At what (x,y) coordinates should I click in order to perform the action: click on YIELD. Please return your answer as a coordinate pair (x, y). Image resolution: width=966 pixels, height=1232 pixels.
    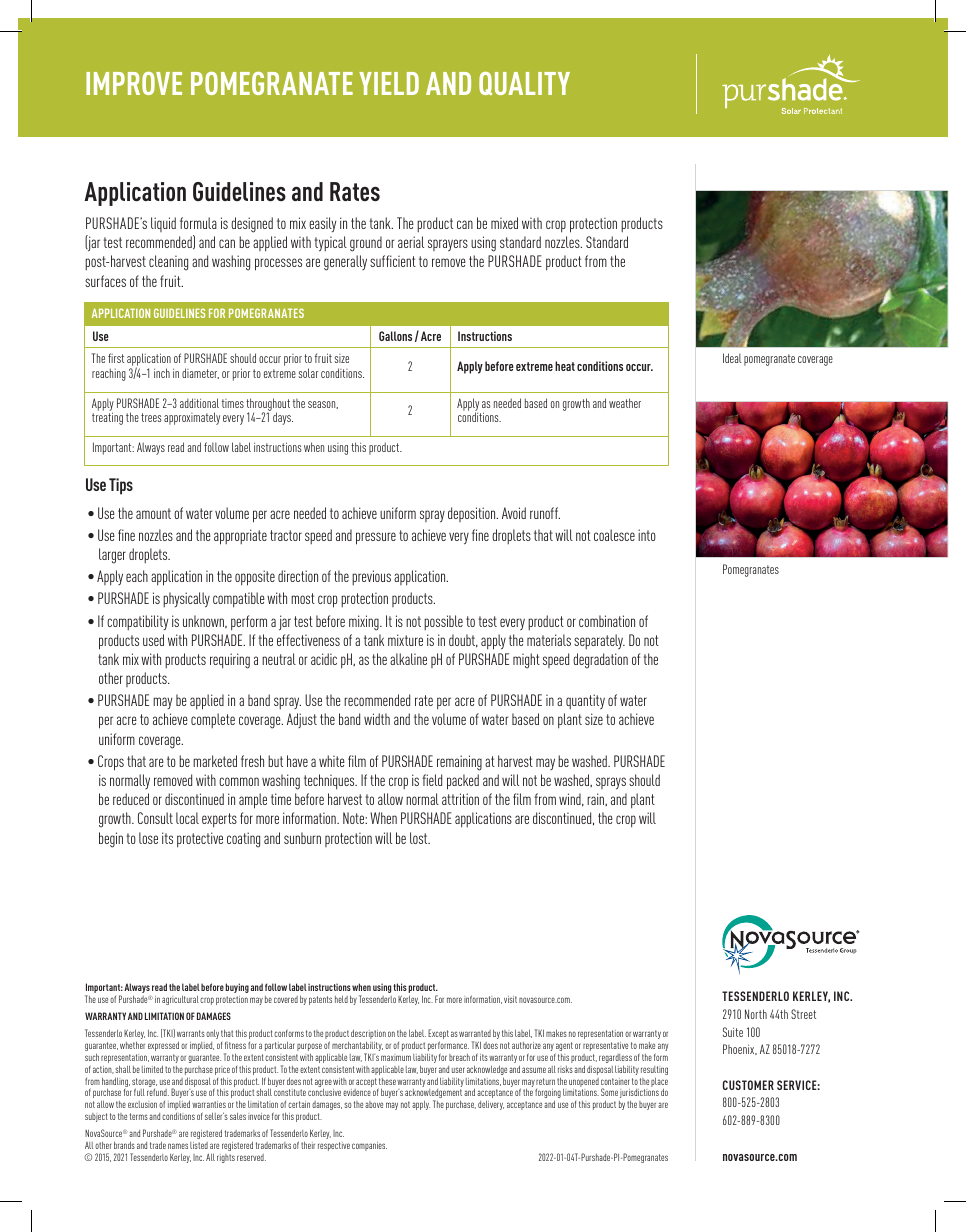
    Looking at the image, I should click on (389, 83).
